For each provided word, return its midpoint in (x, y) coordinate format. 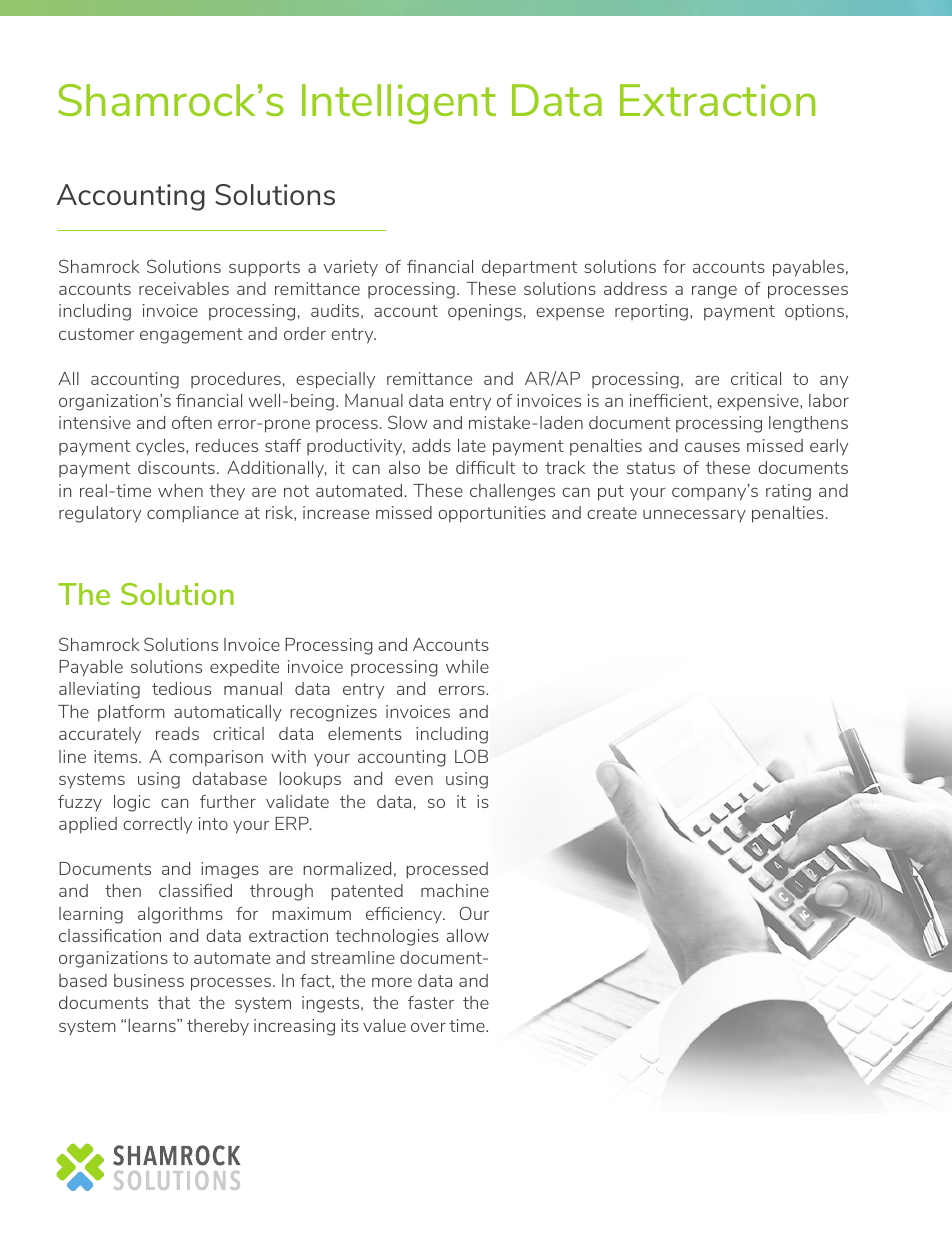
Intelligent (399, 104)
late (472, 445)
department (529, 268)
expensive (759, 402)
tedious (181, 688)
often (192, 422)
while (467, 666)
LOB (471, 756)
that (174, 1002)
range (714, 292)
